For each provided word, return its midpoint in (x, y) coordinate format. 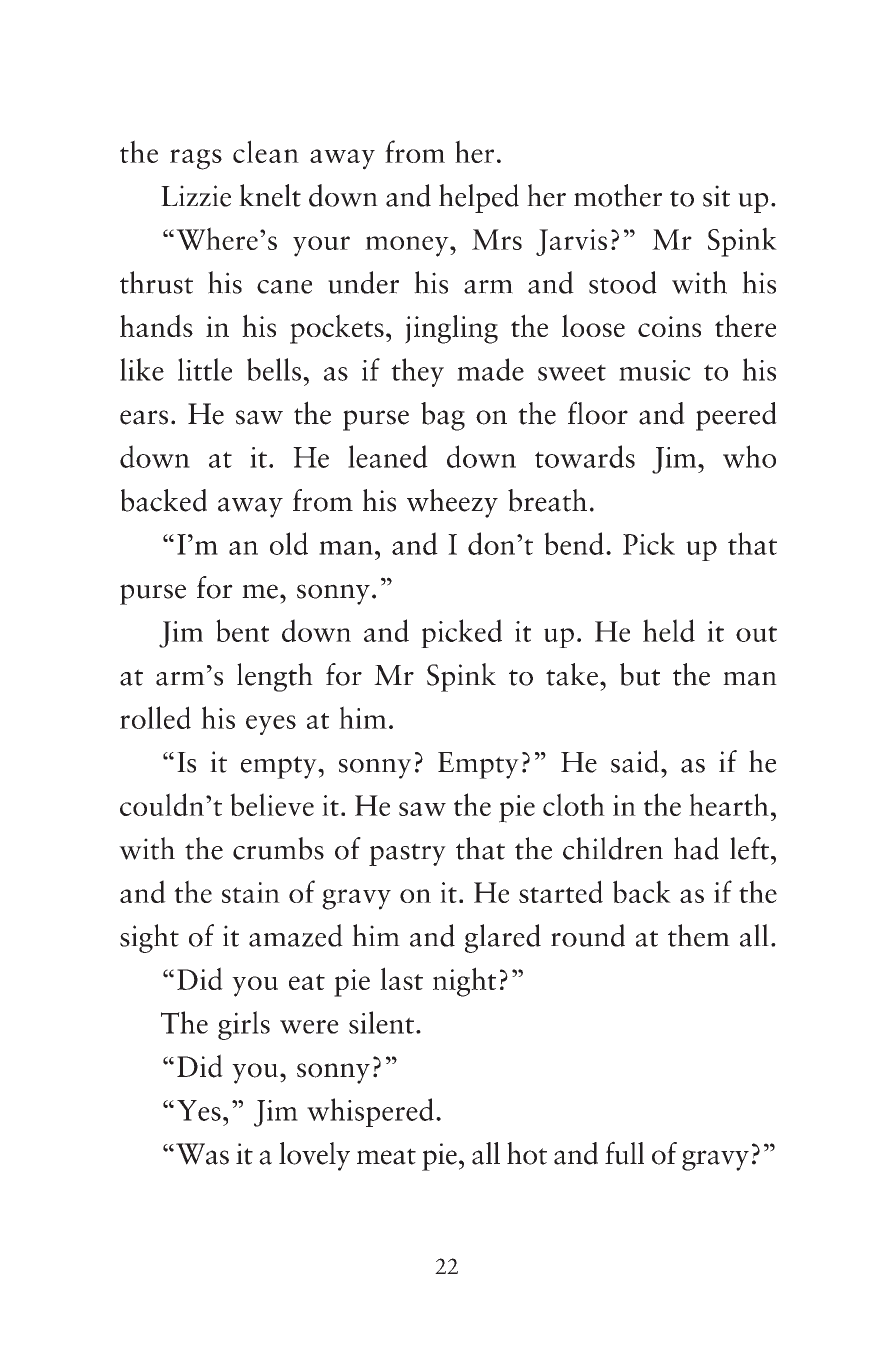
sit (716, 196)
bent (242, 630)
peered (736, 416)
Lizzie (196, 196)
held (669, 630)
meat (386, 1156)
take (572, 674)
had (696, 848)
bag (443, 416)
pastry (407, 854)
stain (251, 892)
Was (202, 1154)
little (205, 369)
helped (479, 198)
